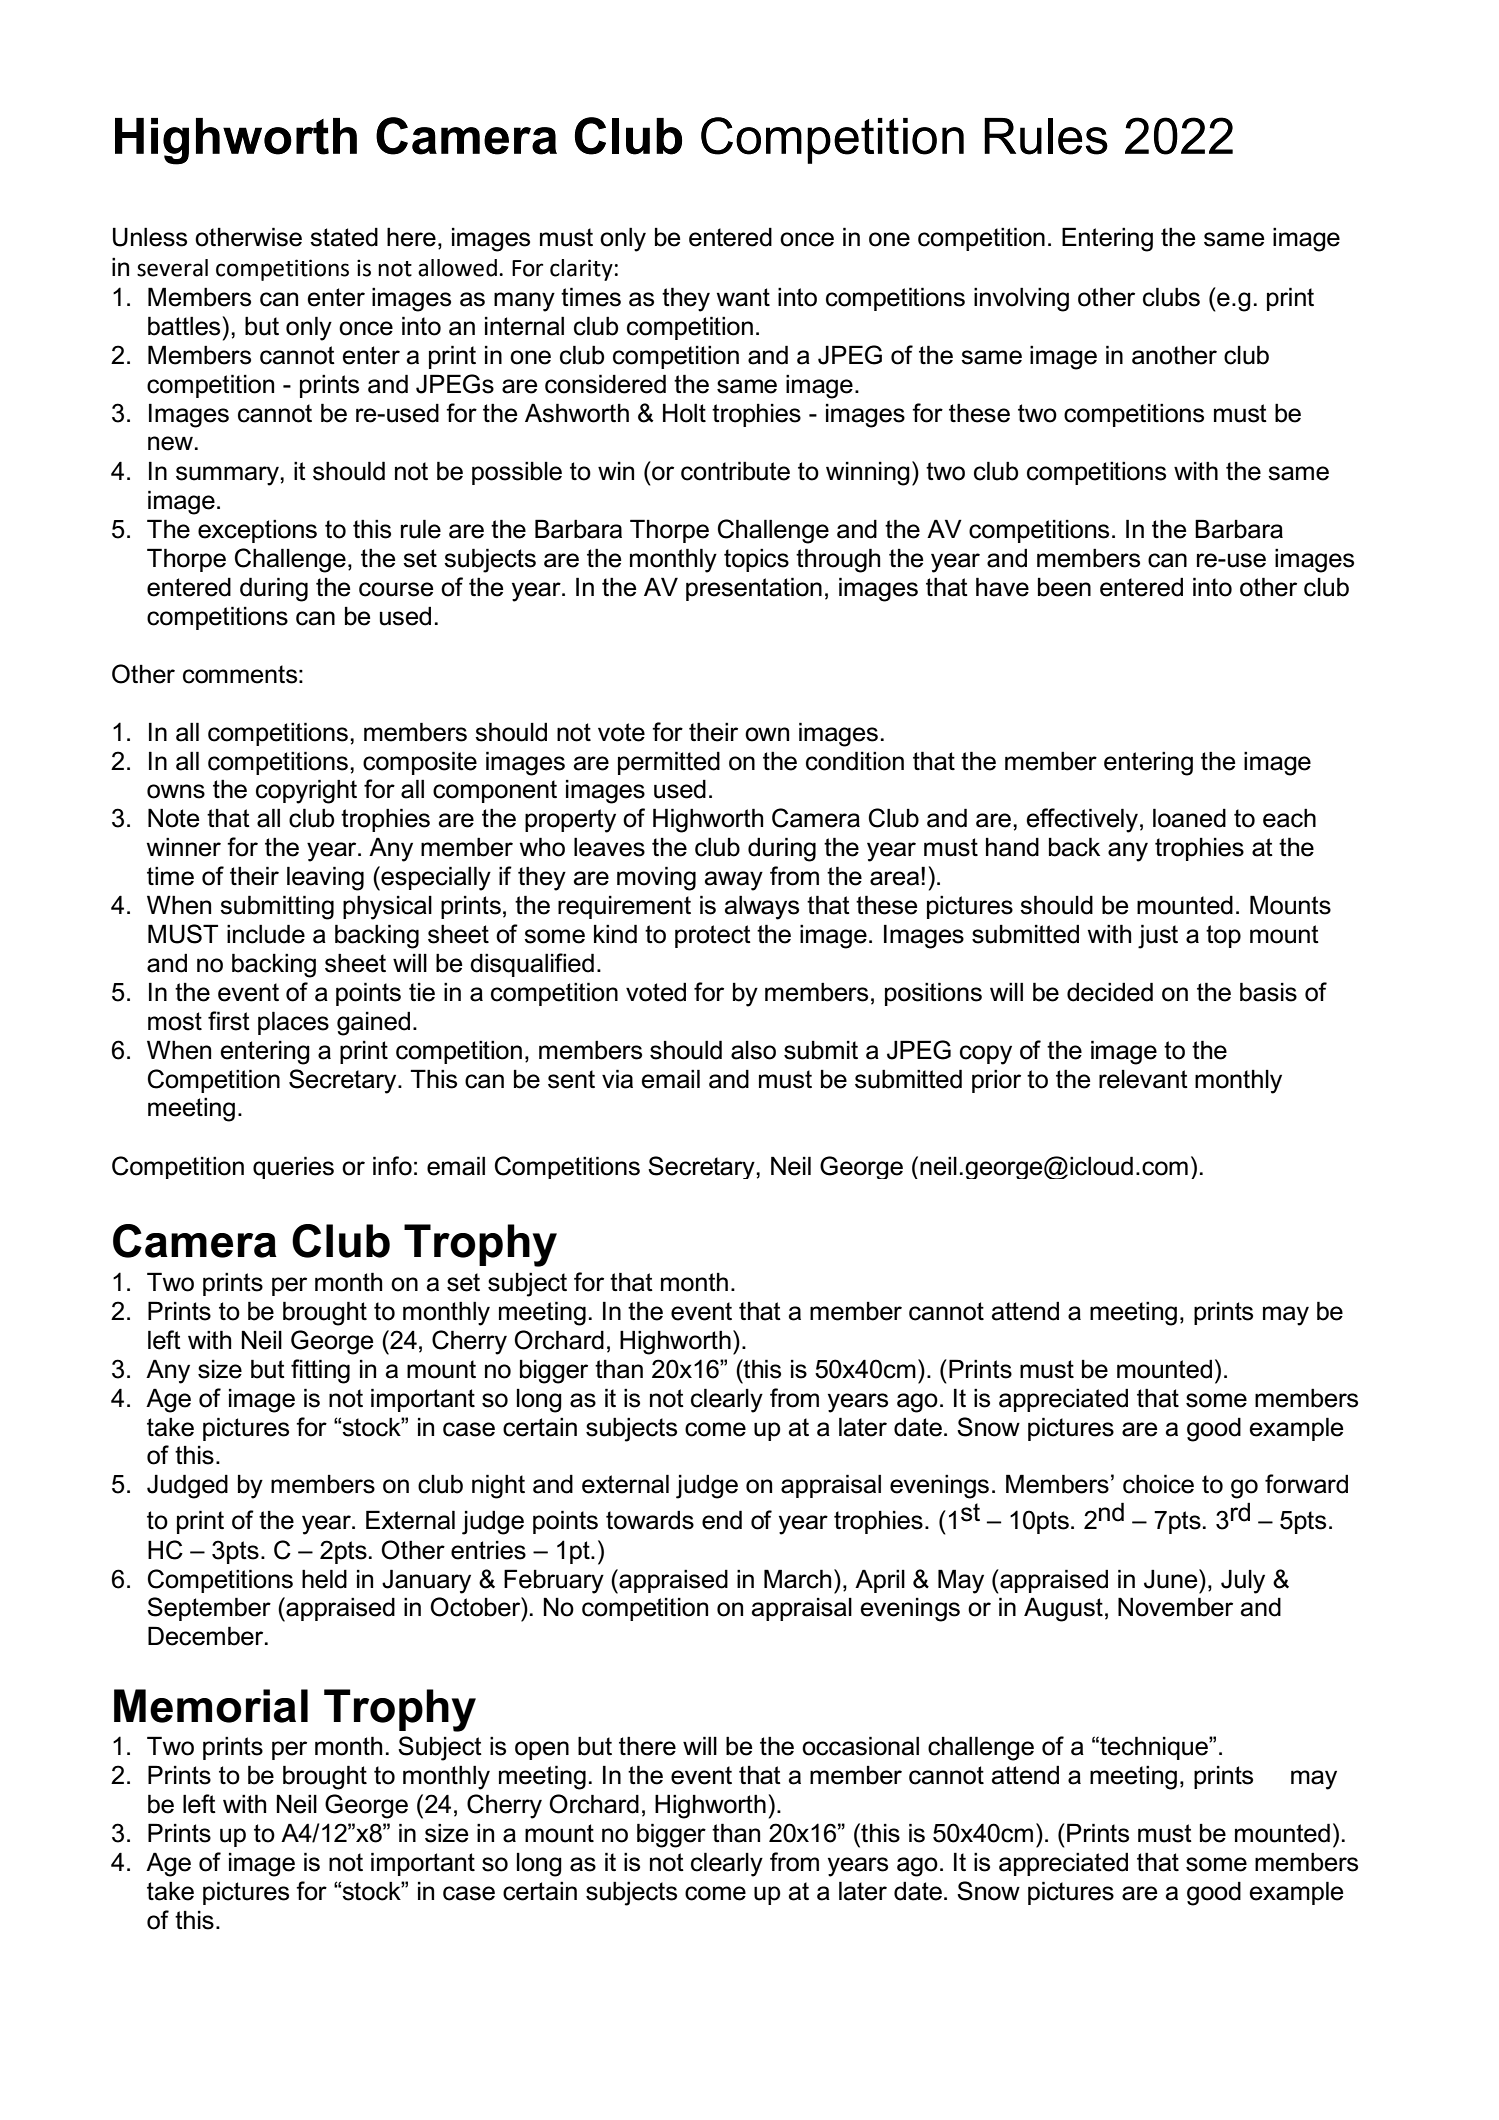 This page has width=1499, height=2120. I want to click on also, so click(753, 1050).
